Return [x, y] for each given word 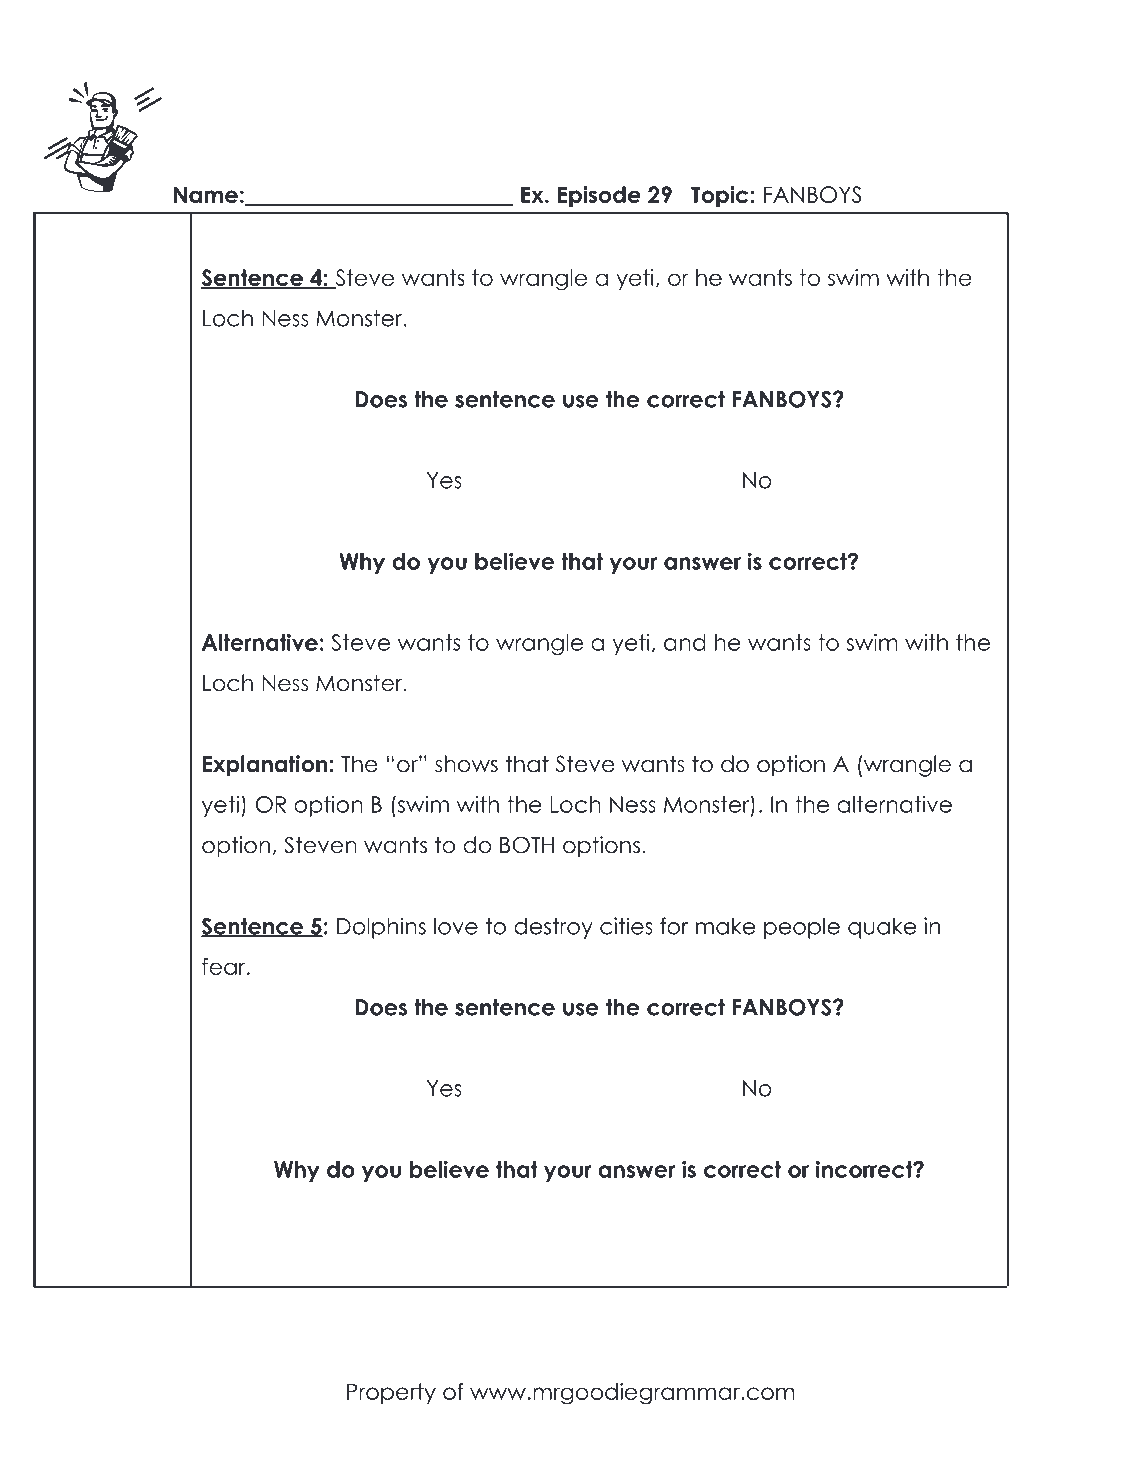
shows [466, 764]
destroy [553, 928]
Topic [719, 196]
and [685, 642]
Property [391, 1393]
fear [225, 966]
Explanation [265, 766]
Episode [599, 196]
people [802, 928]
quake [882, 928]
